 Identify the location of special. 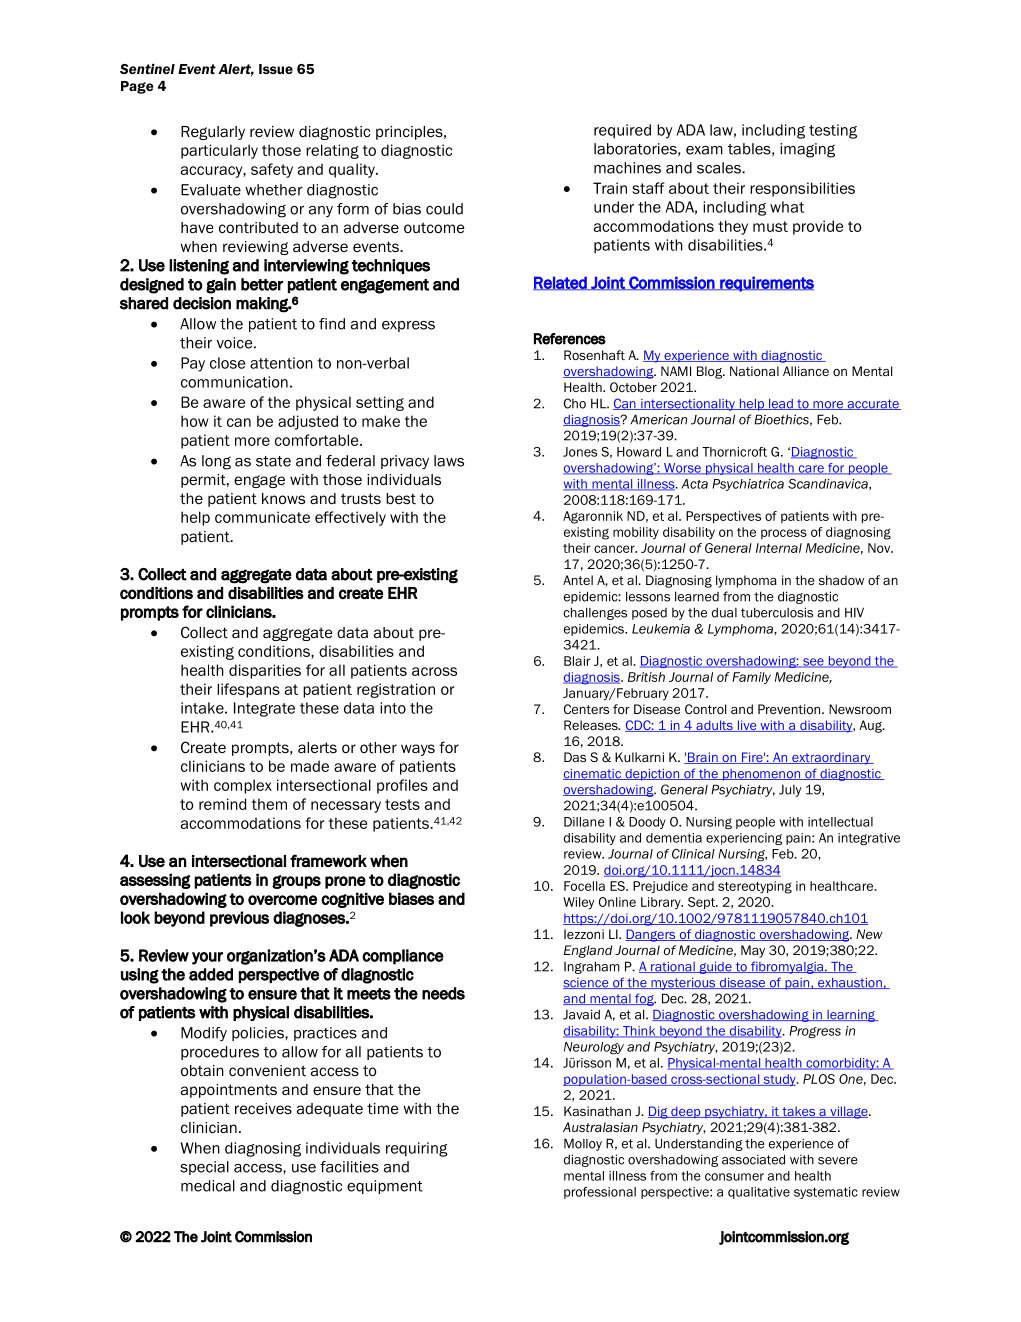
(204, 1168).
